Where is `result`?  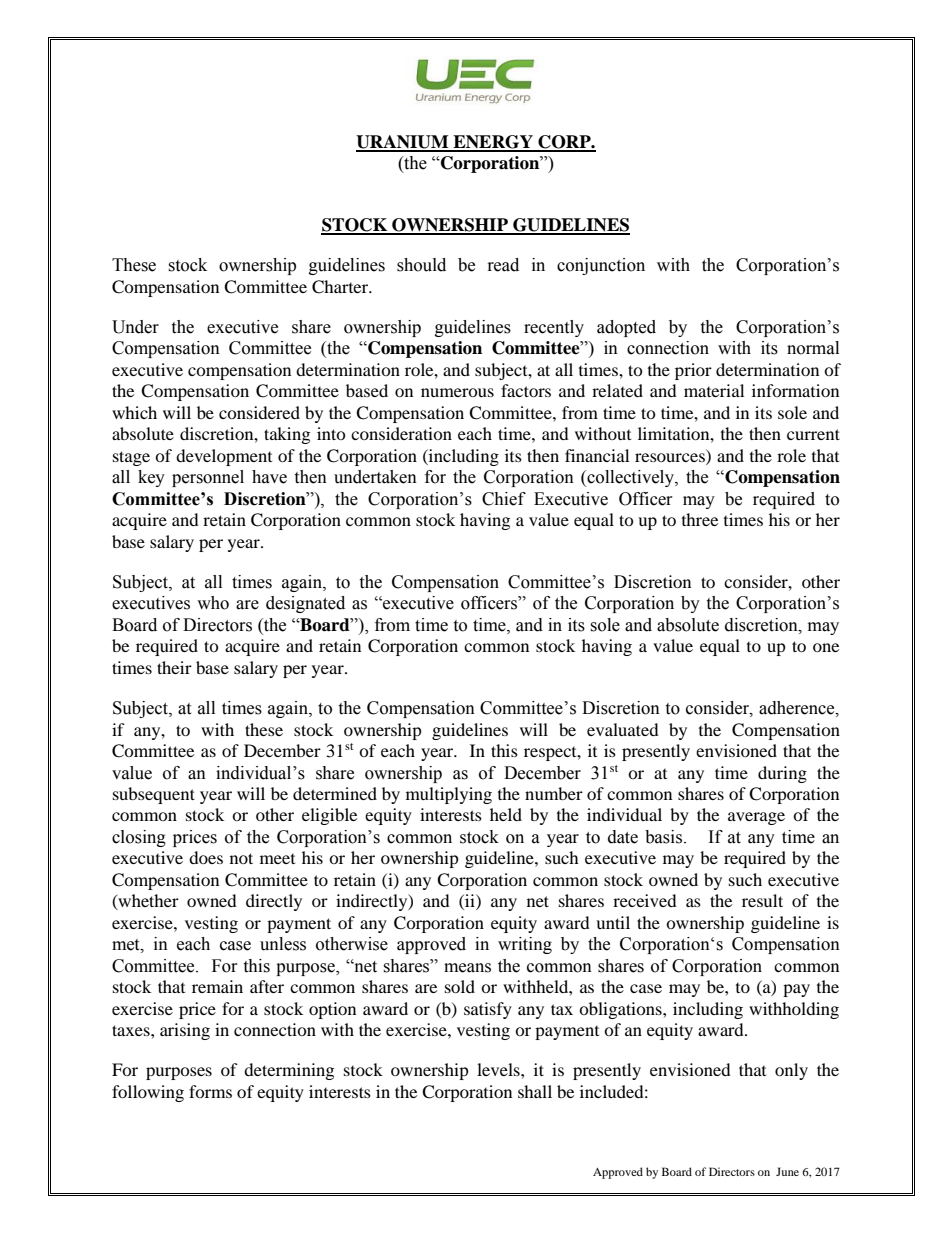 result is located at coordinates (762, 900).
